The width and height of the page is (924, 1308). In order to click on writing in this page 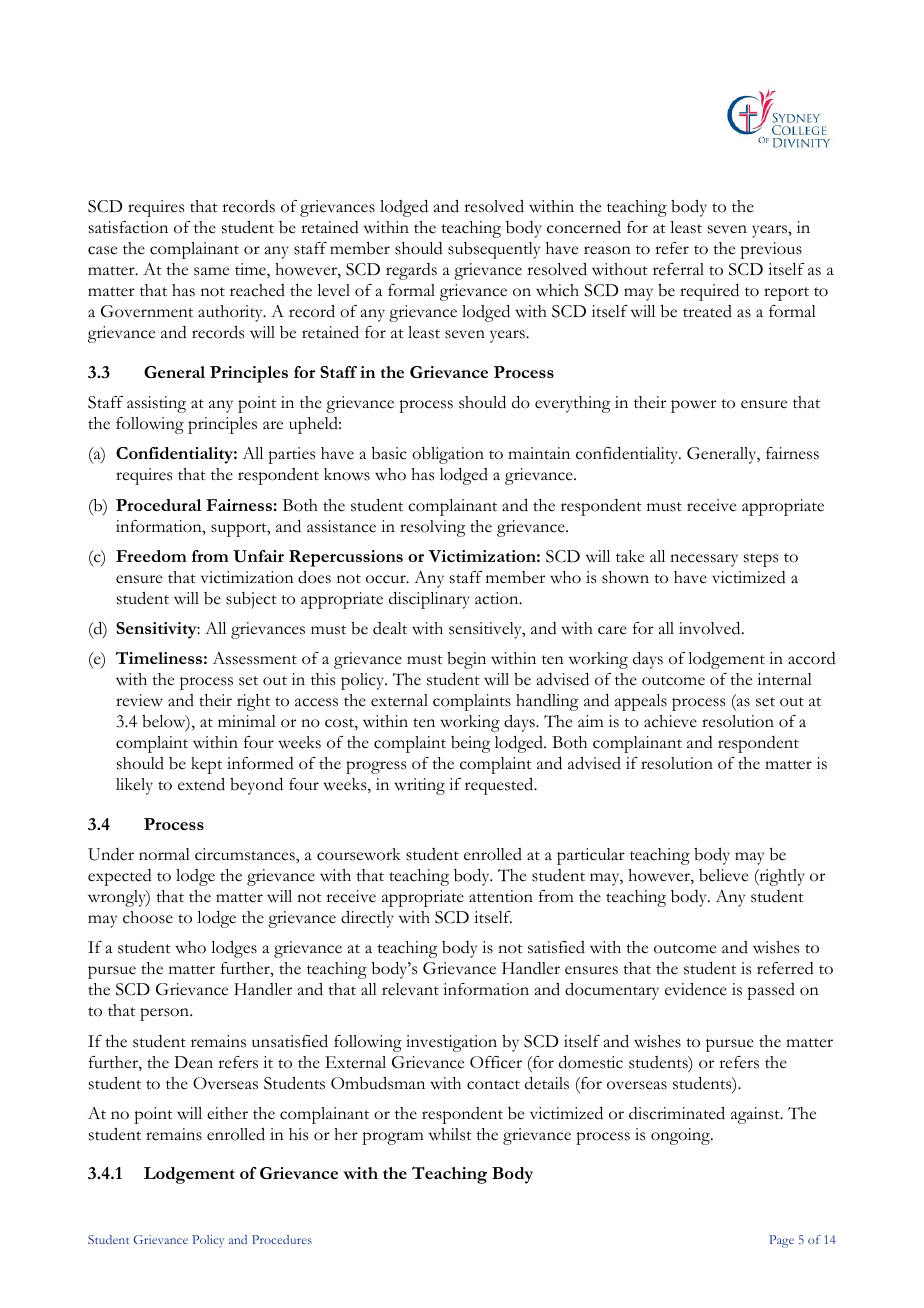, I will do `click(419, 786)`.
